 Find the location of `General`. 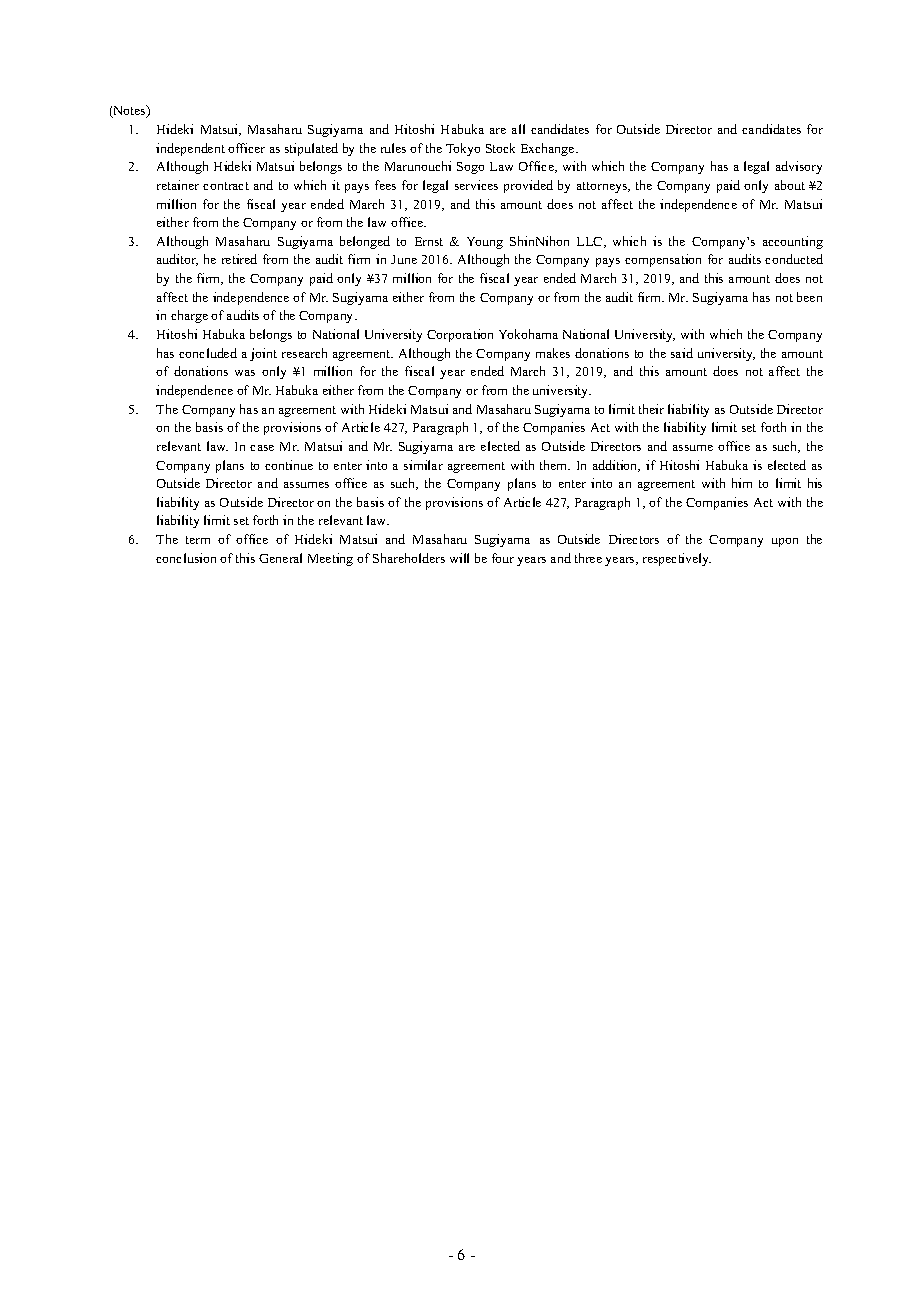

General is located at coordinates (280, 558).
